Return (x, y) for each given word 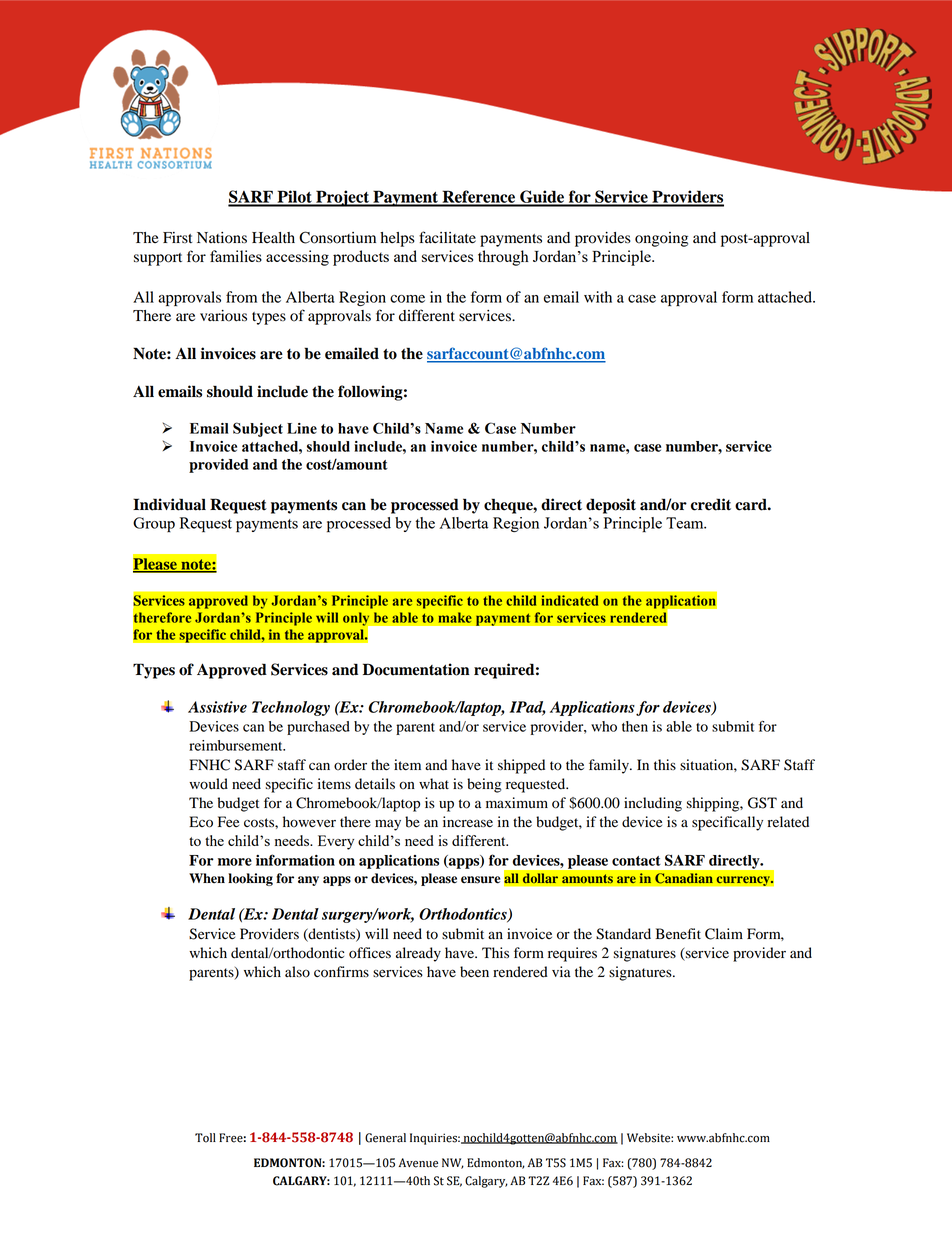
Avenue (418, 1163)
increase (468, 822)
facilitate (447, 237)
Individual (169, 504)
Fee (228, 822)
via (561, 971)
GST (762, 803)
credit (711, 504)
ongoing (661, 239)
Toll (205, 1138)
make (455, 617)
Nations (222, 238)
